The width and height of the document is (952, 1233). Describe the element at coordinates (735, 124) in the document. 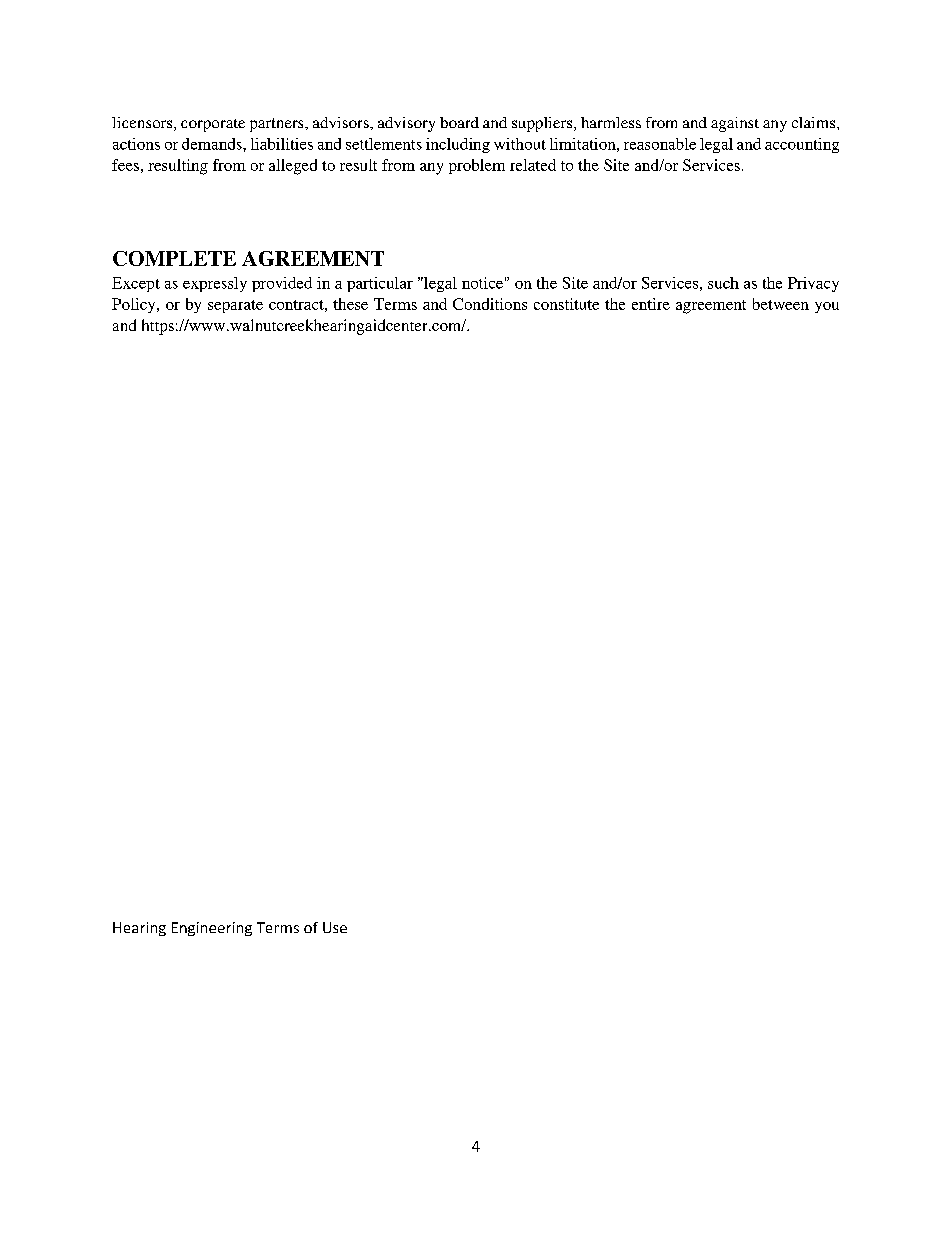

I see `against` at that location.
